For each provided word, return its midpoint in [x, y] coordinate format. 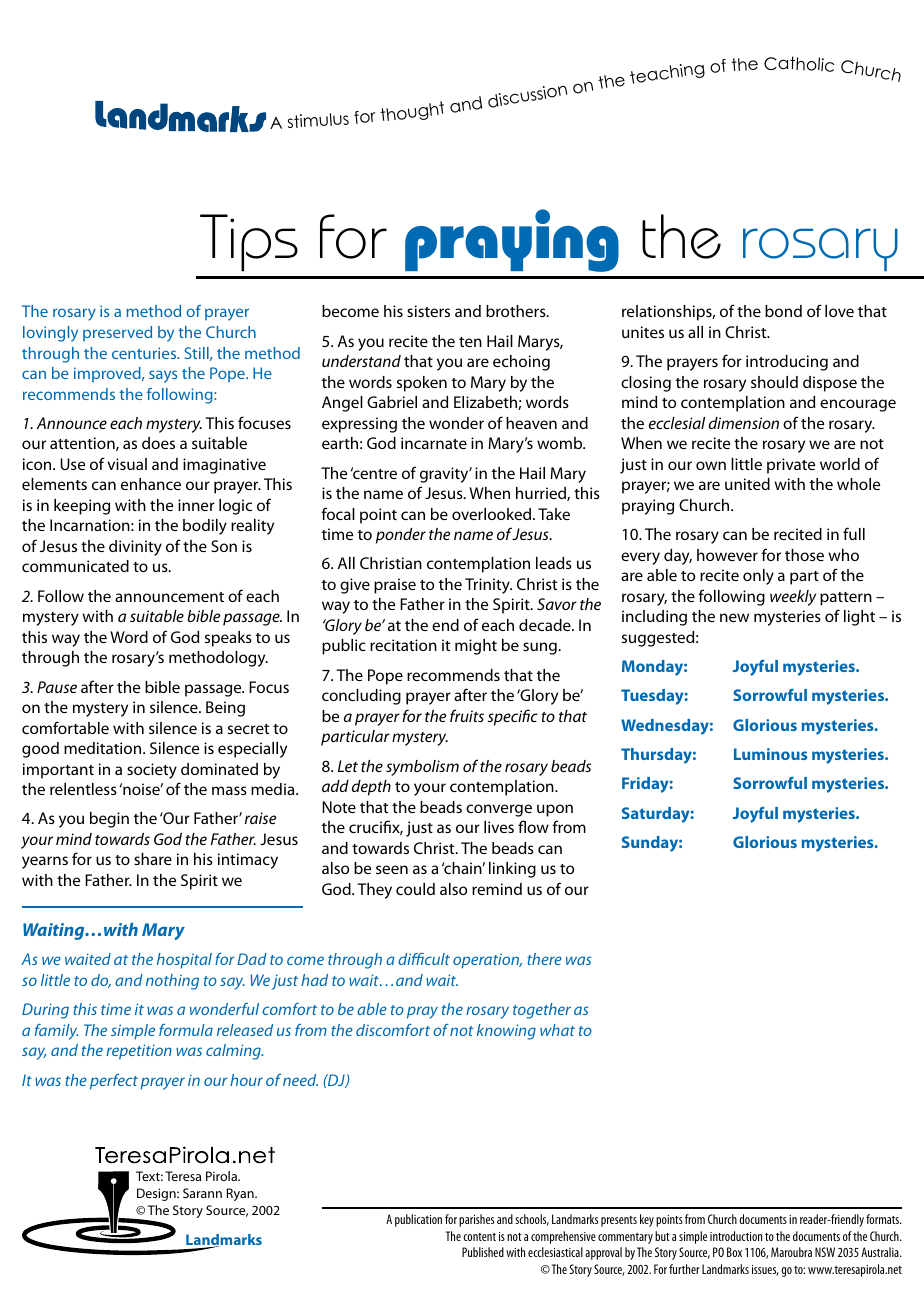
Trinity [488, 586]
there [544, 959]
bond [783, 311]
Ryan [241, 1194]
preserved [117, 333]
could [415, 889]
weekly [793, 598]
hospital [184, 961]
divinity [135, 548]
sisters [428, 311]
